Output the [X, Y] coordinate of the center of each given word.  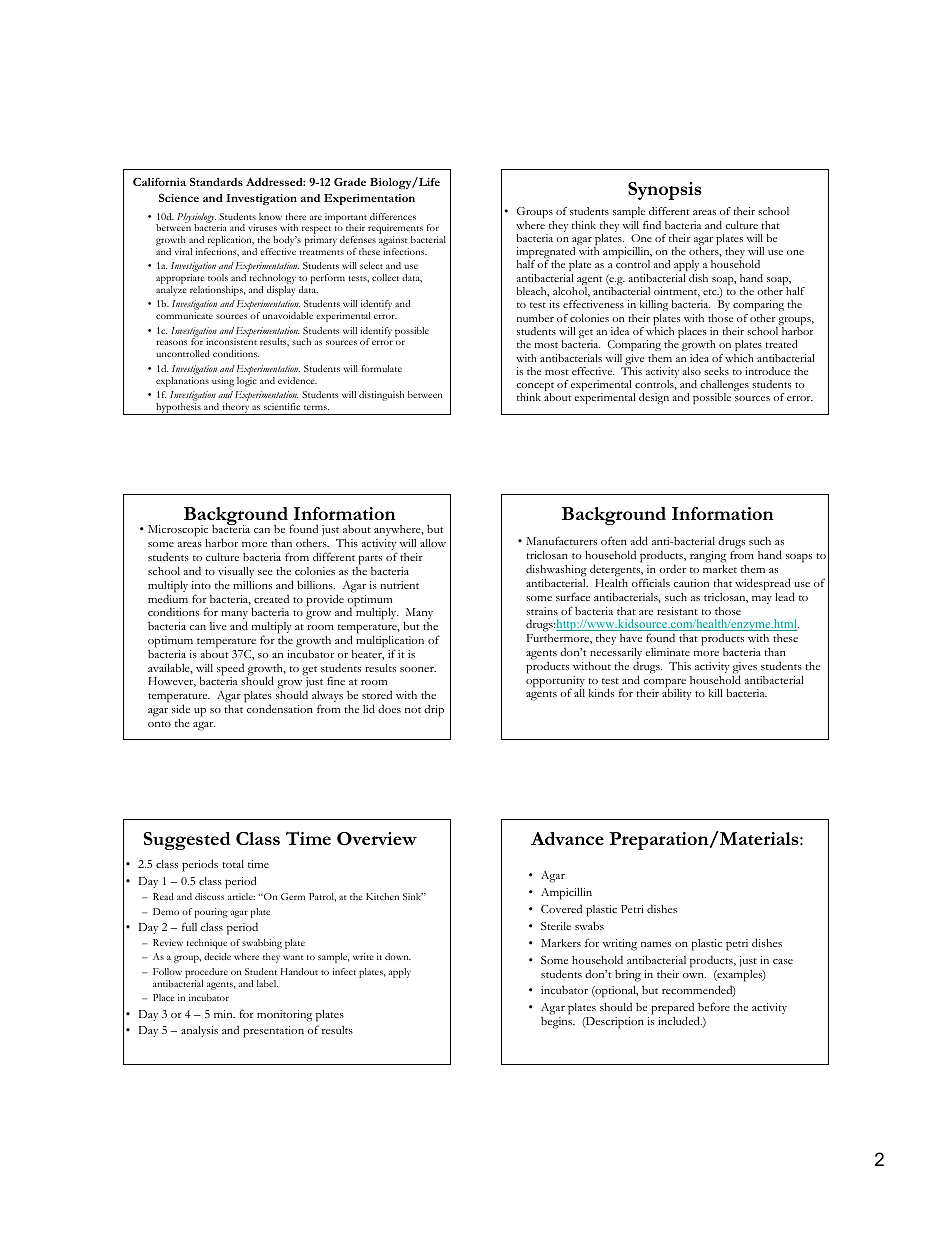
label [267, 983]
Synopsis [665, 191]
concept [535, 388]
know [270, 216]
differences [393, 216]
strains [542, 611]
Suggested [187, 841]
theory [235, 409]
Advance [567, 838]
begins [558, 1022]
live [218, 626]
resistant [677, 611]
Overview [377, 838]
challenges [724, 387]
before [714, 1006]
